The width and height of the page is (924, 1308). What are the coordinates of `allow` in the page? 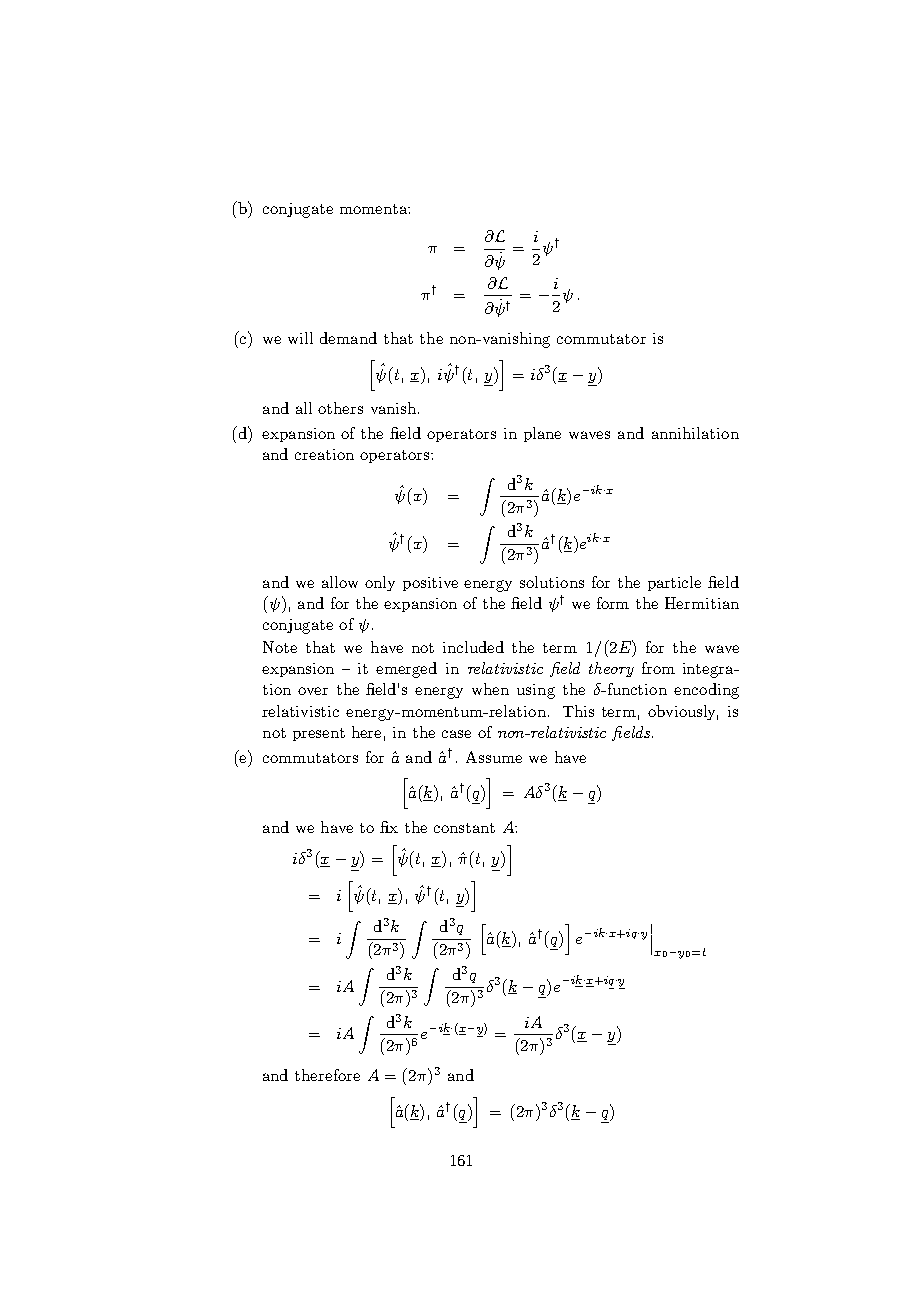 It's located at (340, 582).
